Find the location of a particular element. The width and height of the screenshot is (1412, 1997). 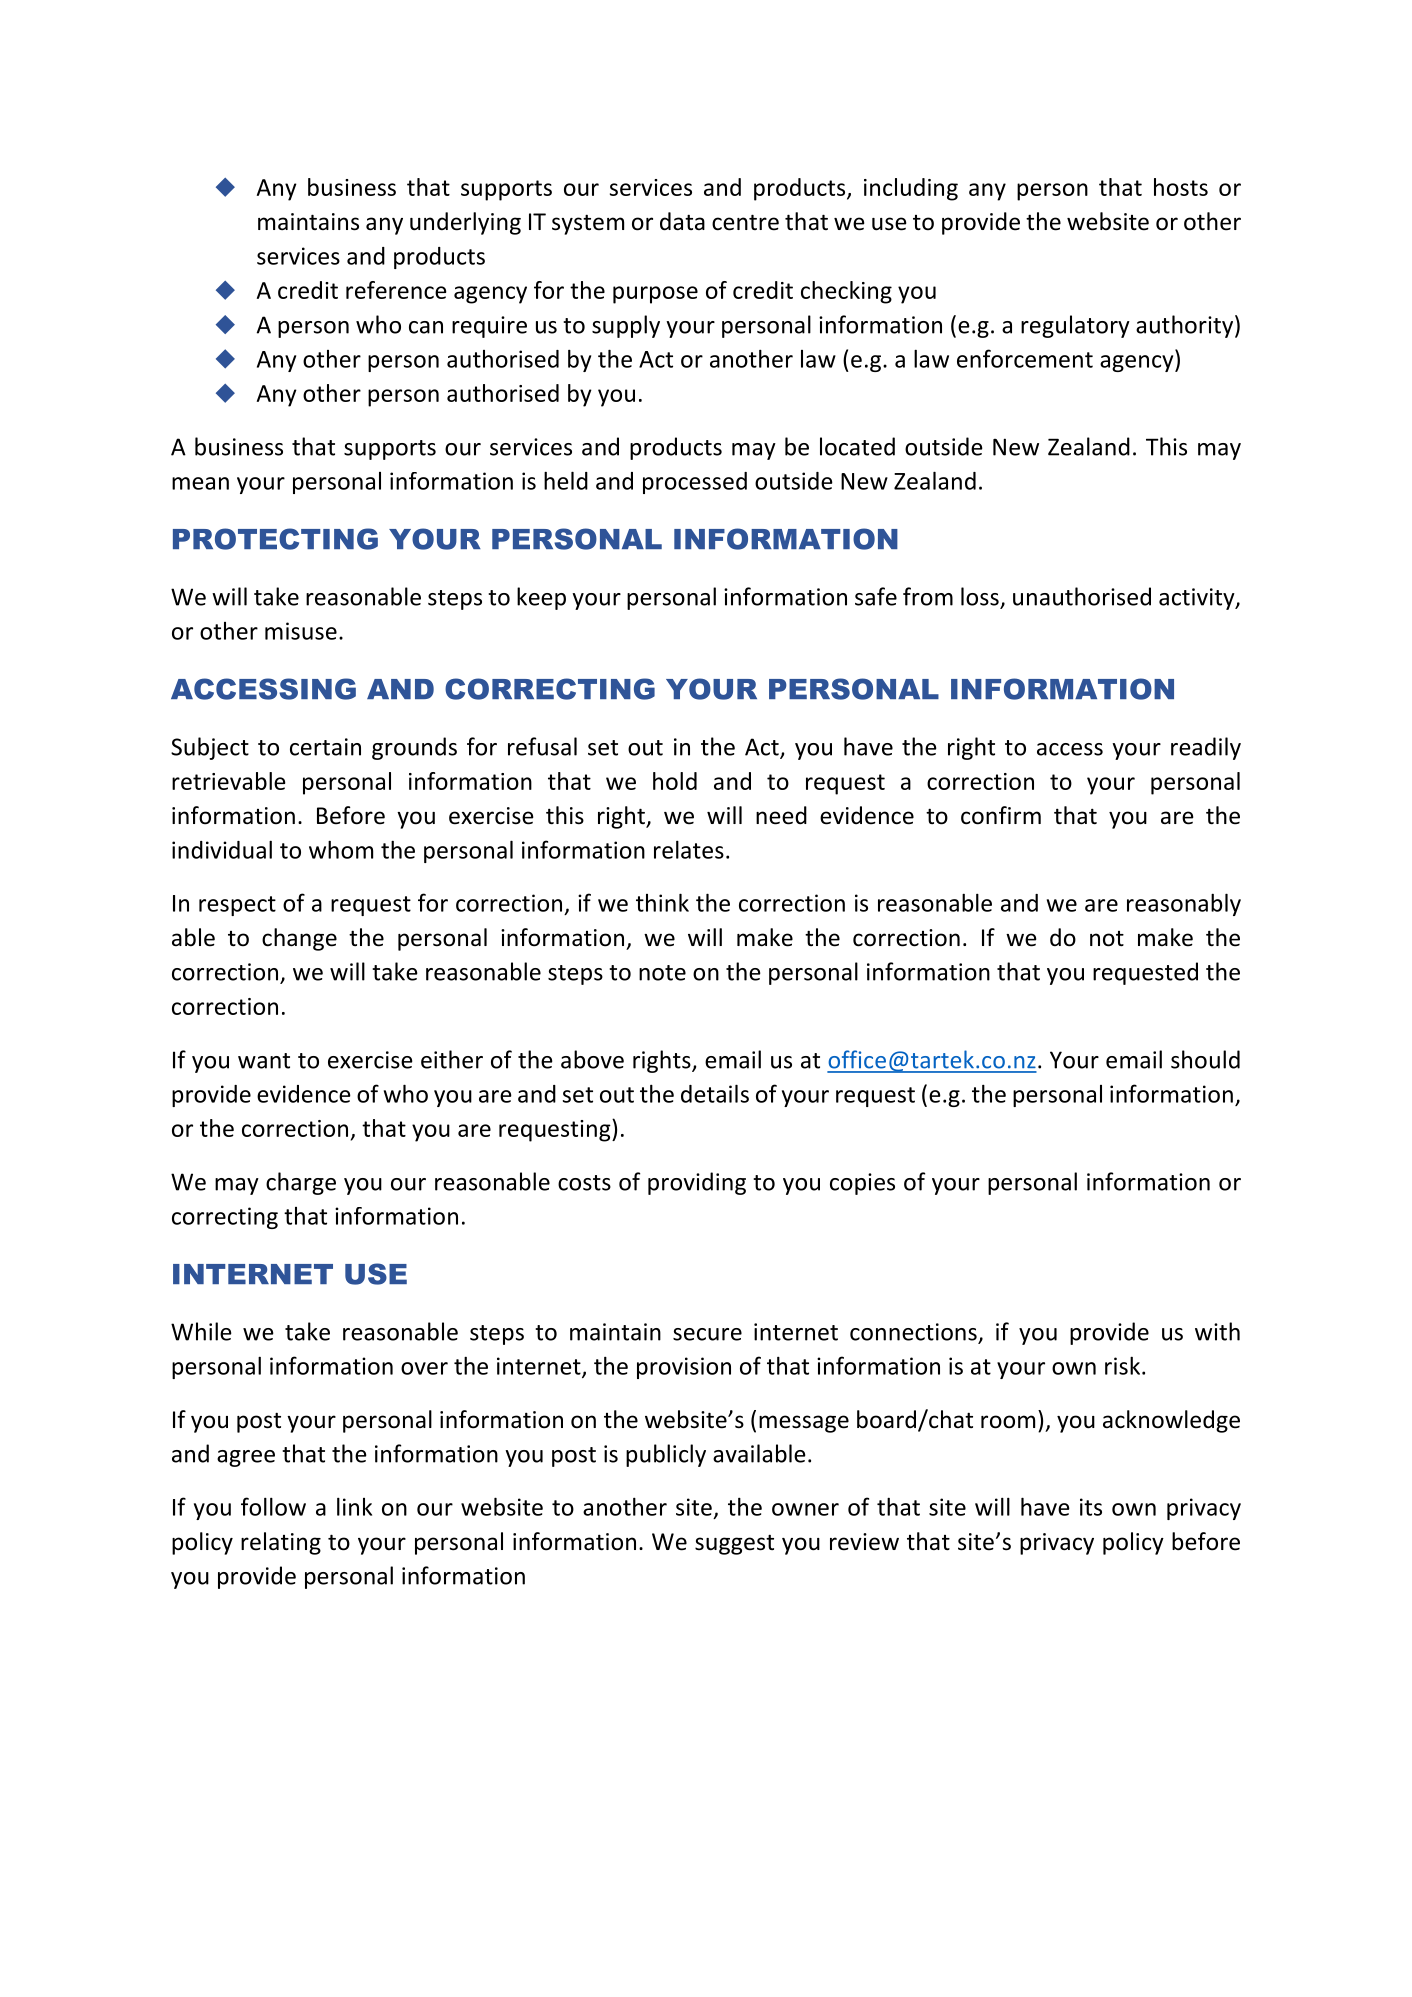

reference is located at coordinates (396, 290).
